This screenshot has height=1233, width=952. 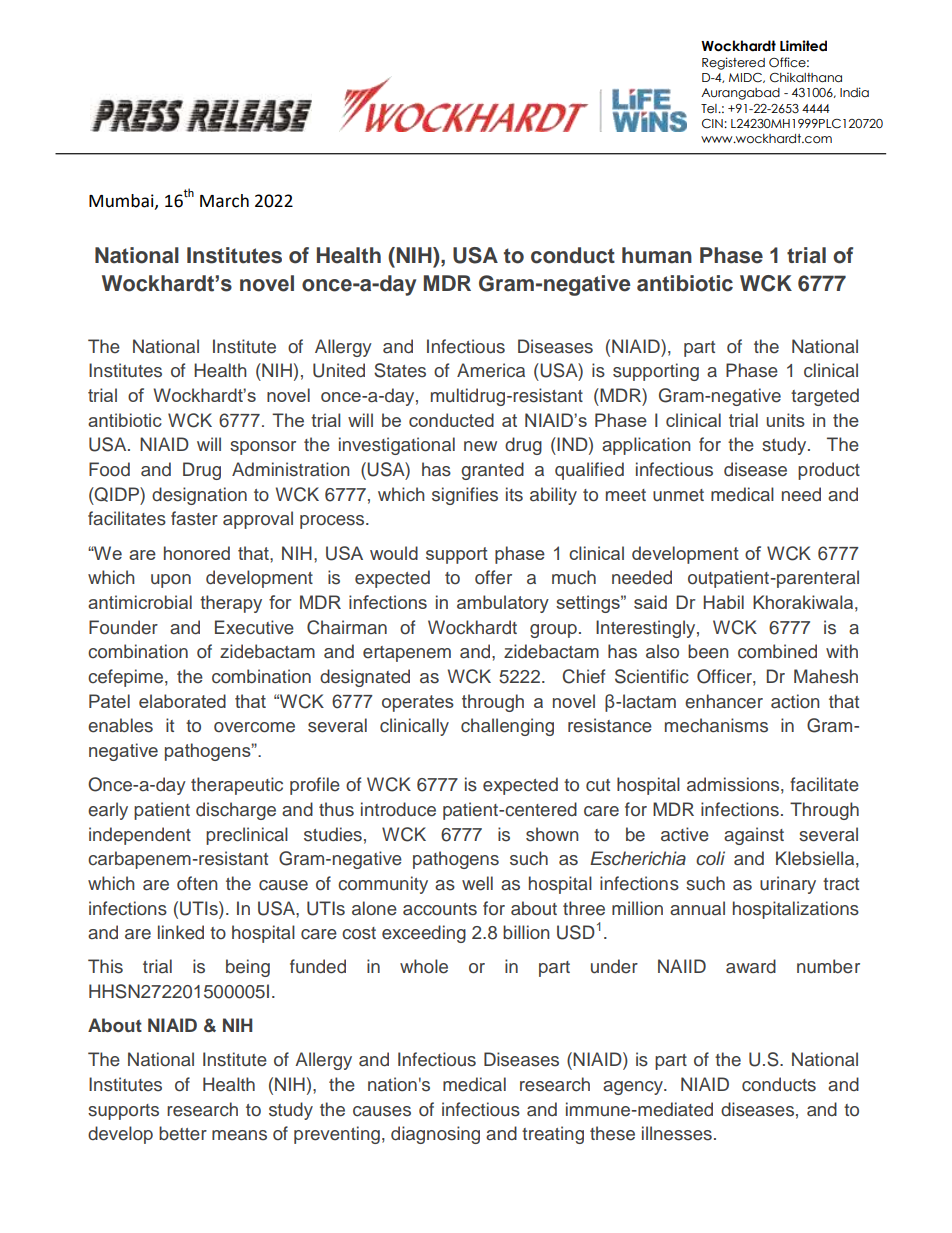 I want to click on therapeutic, so click(x=237, y=786).
